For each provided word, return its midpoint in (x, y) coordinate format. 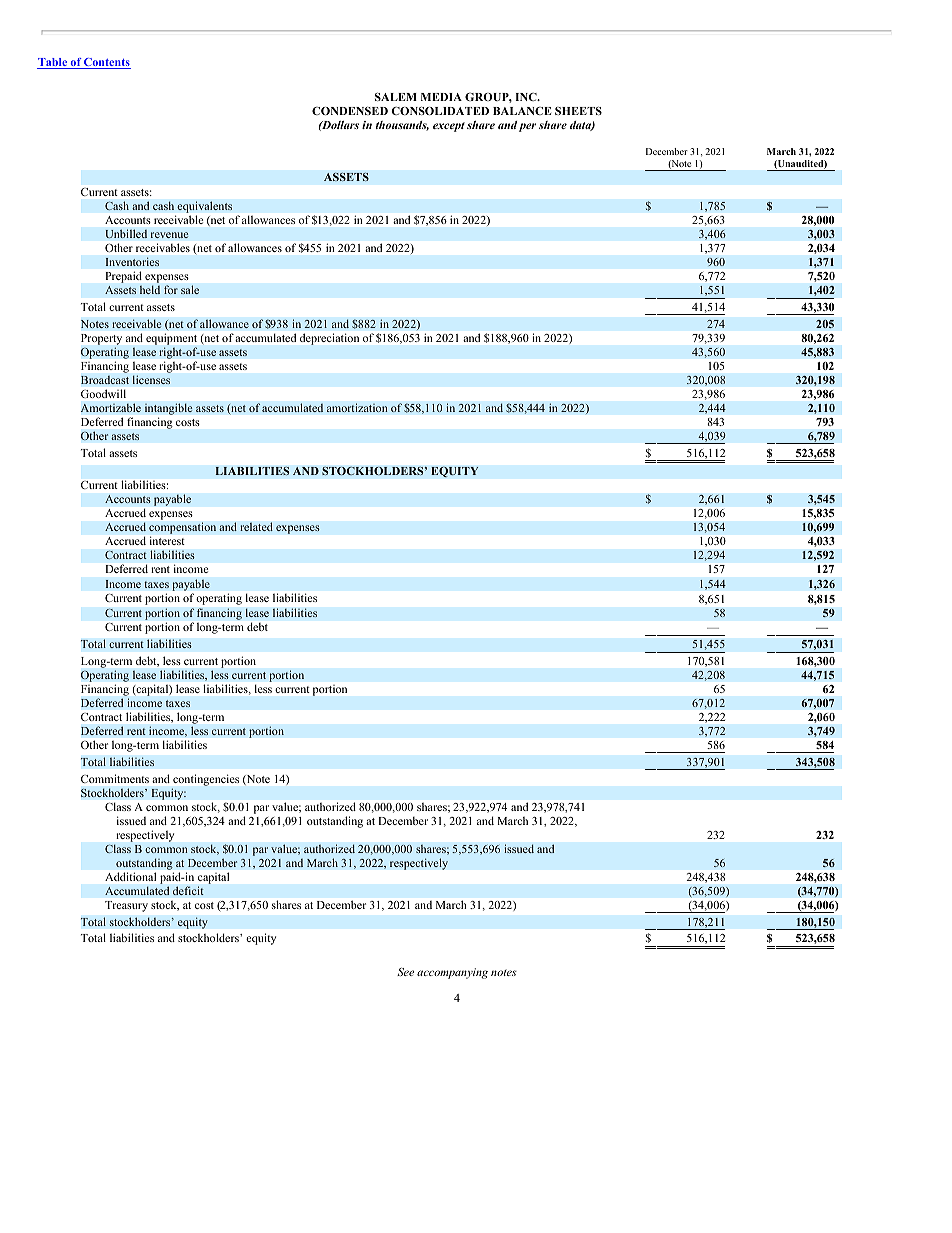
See (405, 972)
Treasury (126, 906)
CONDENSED (350, 111)
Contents (106, 63)
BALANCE (522, 111)
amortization (357, 408)
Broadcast (105, 380)
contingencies (206, 780)
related (256, 527)
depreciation (329, 339)
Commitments (115, 778)
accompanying (452, 973)
